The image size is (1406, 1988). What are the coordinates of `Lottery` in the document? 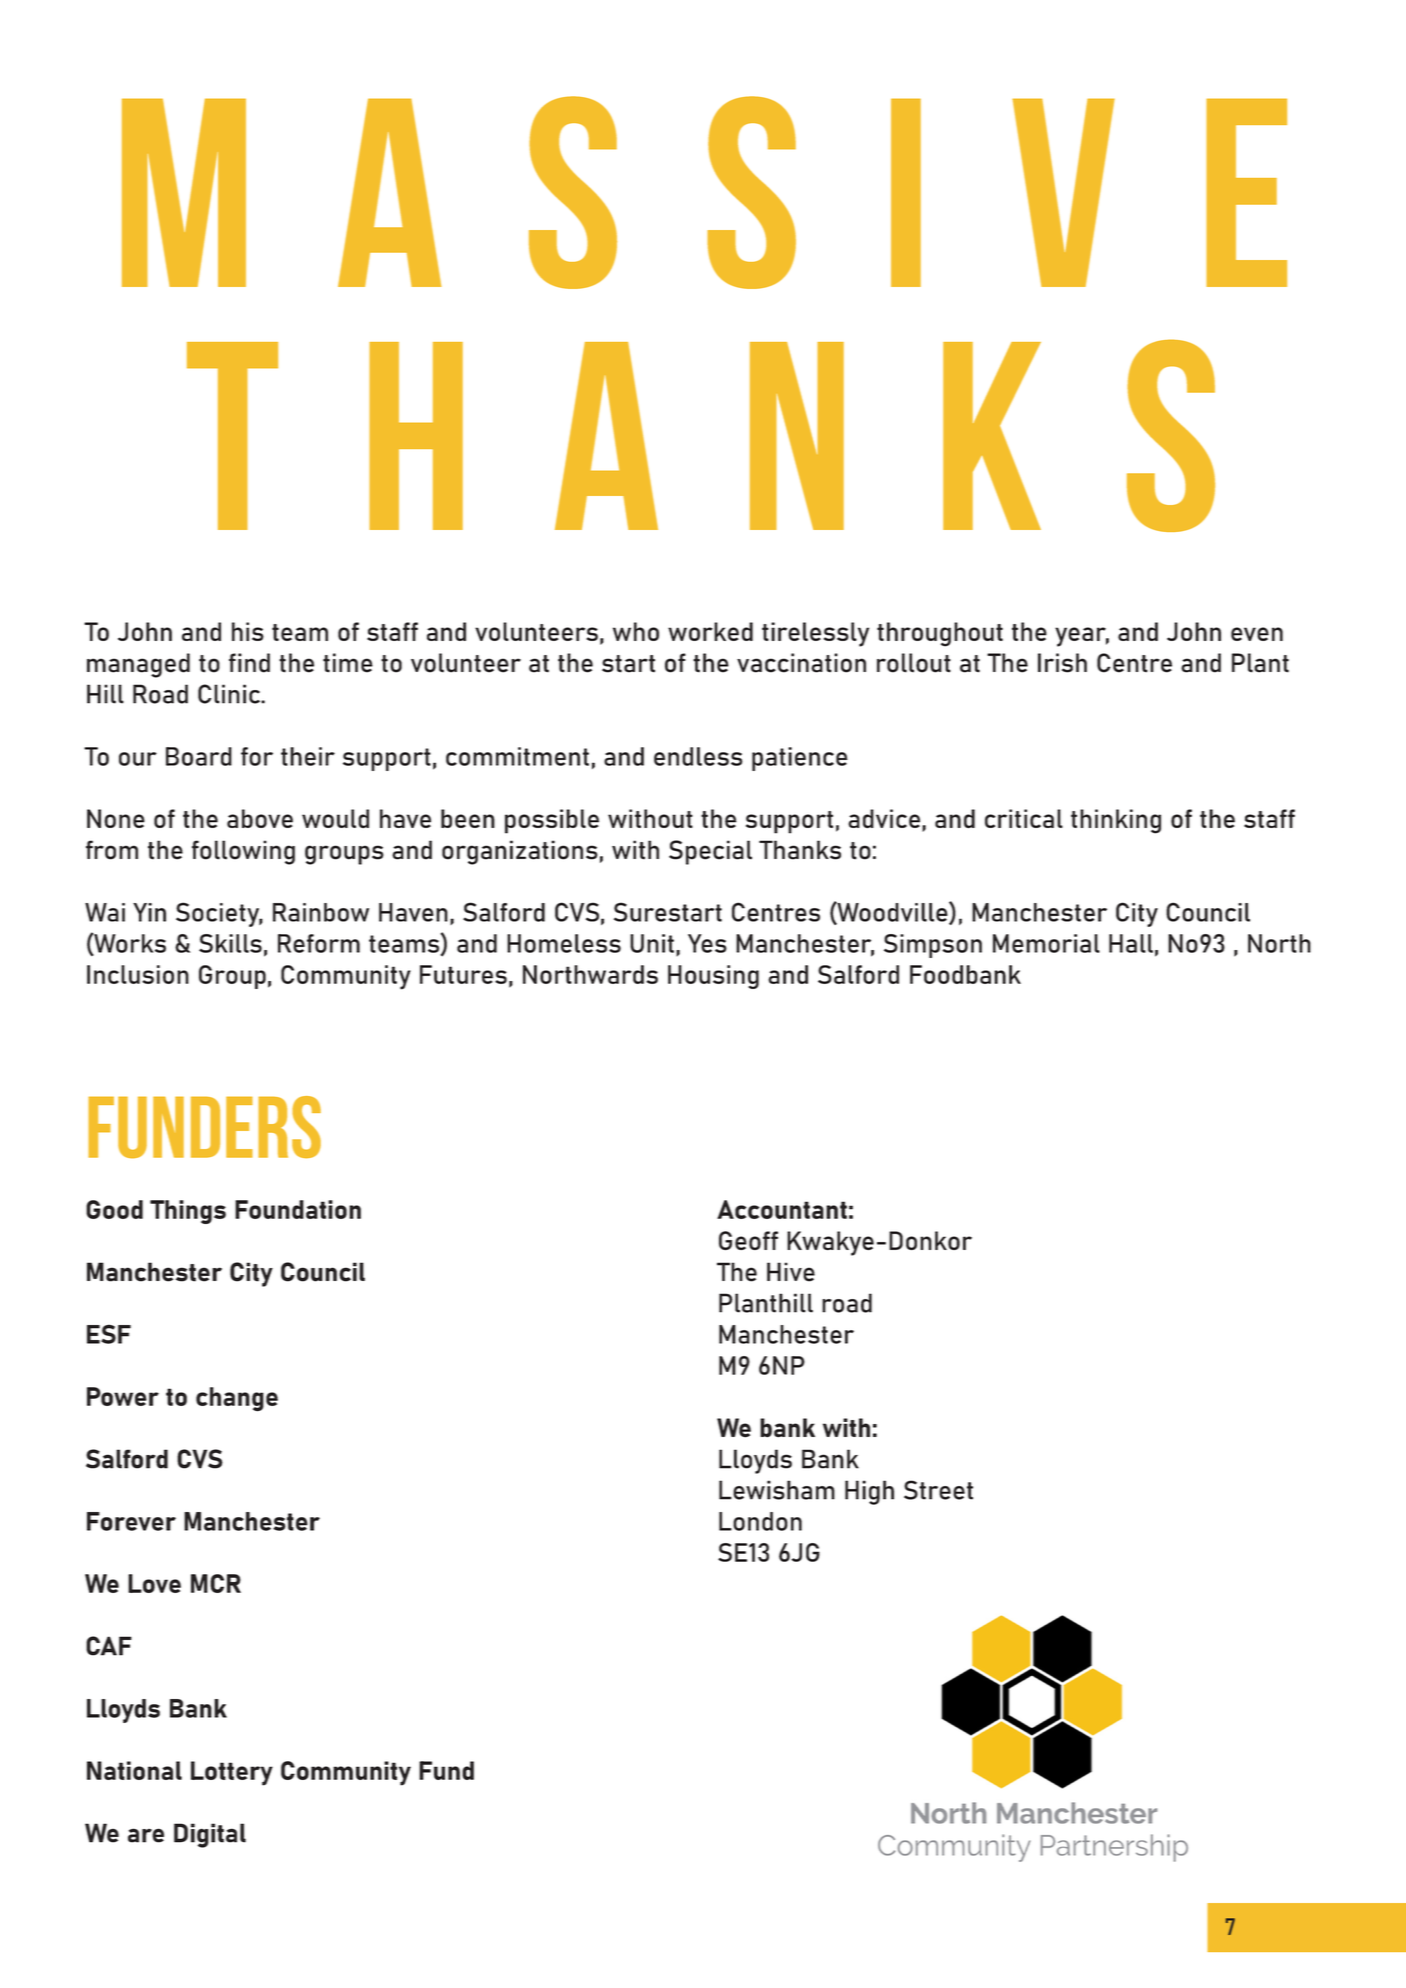 It's located at (232, 1773).
